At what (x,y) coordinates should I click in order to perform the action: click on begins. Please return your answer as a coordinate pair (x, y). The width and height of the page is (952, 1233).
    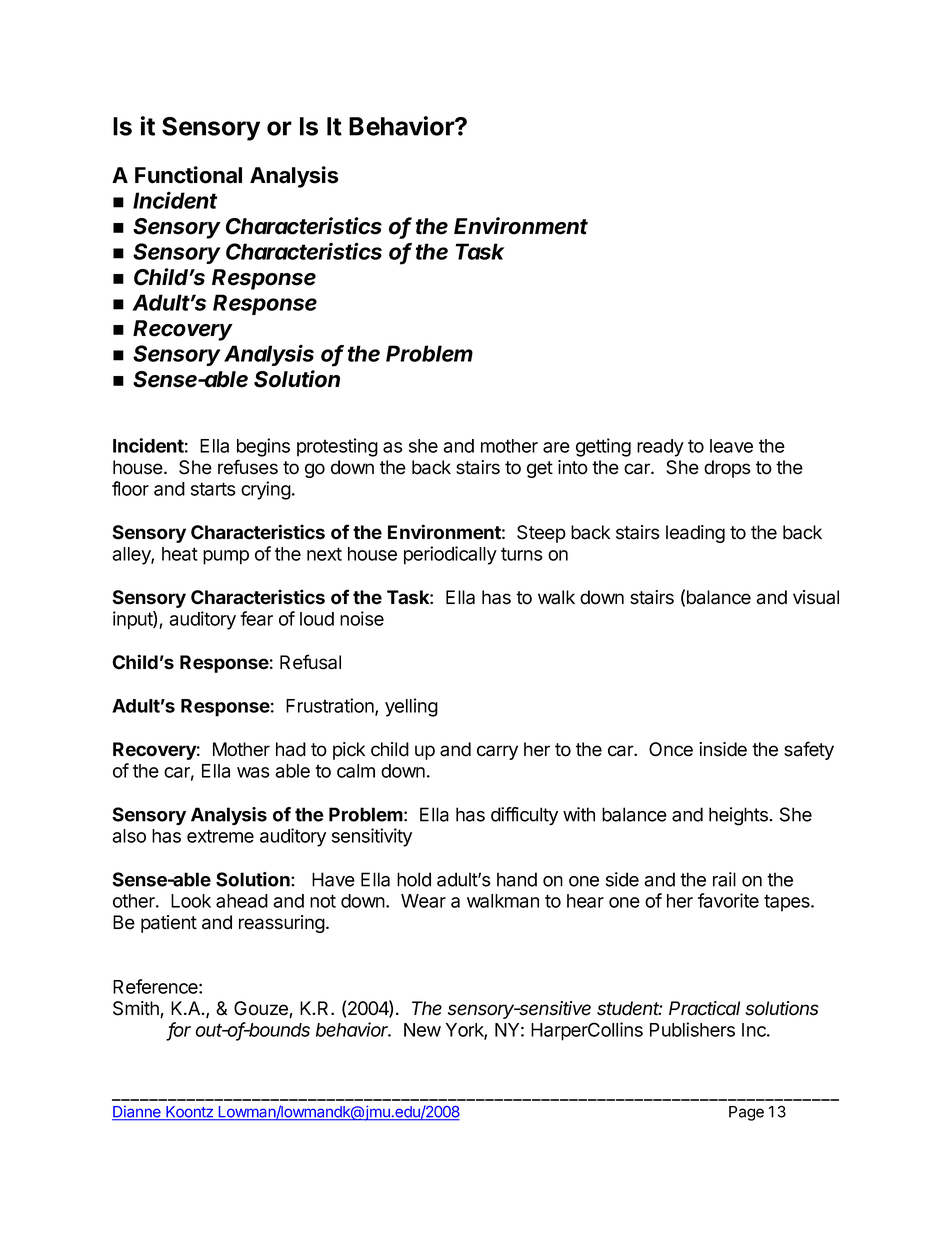
    Looking at the image, I should click on (263, 447).
